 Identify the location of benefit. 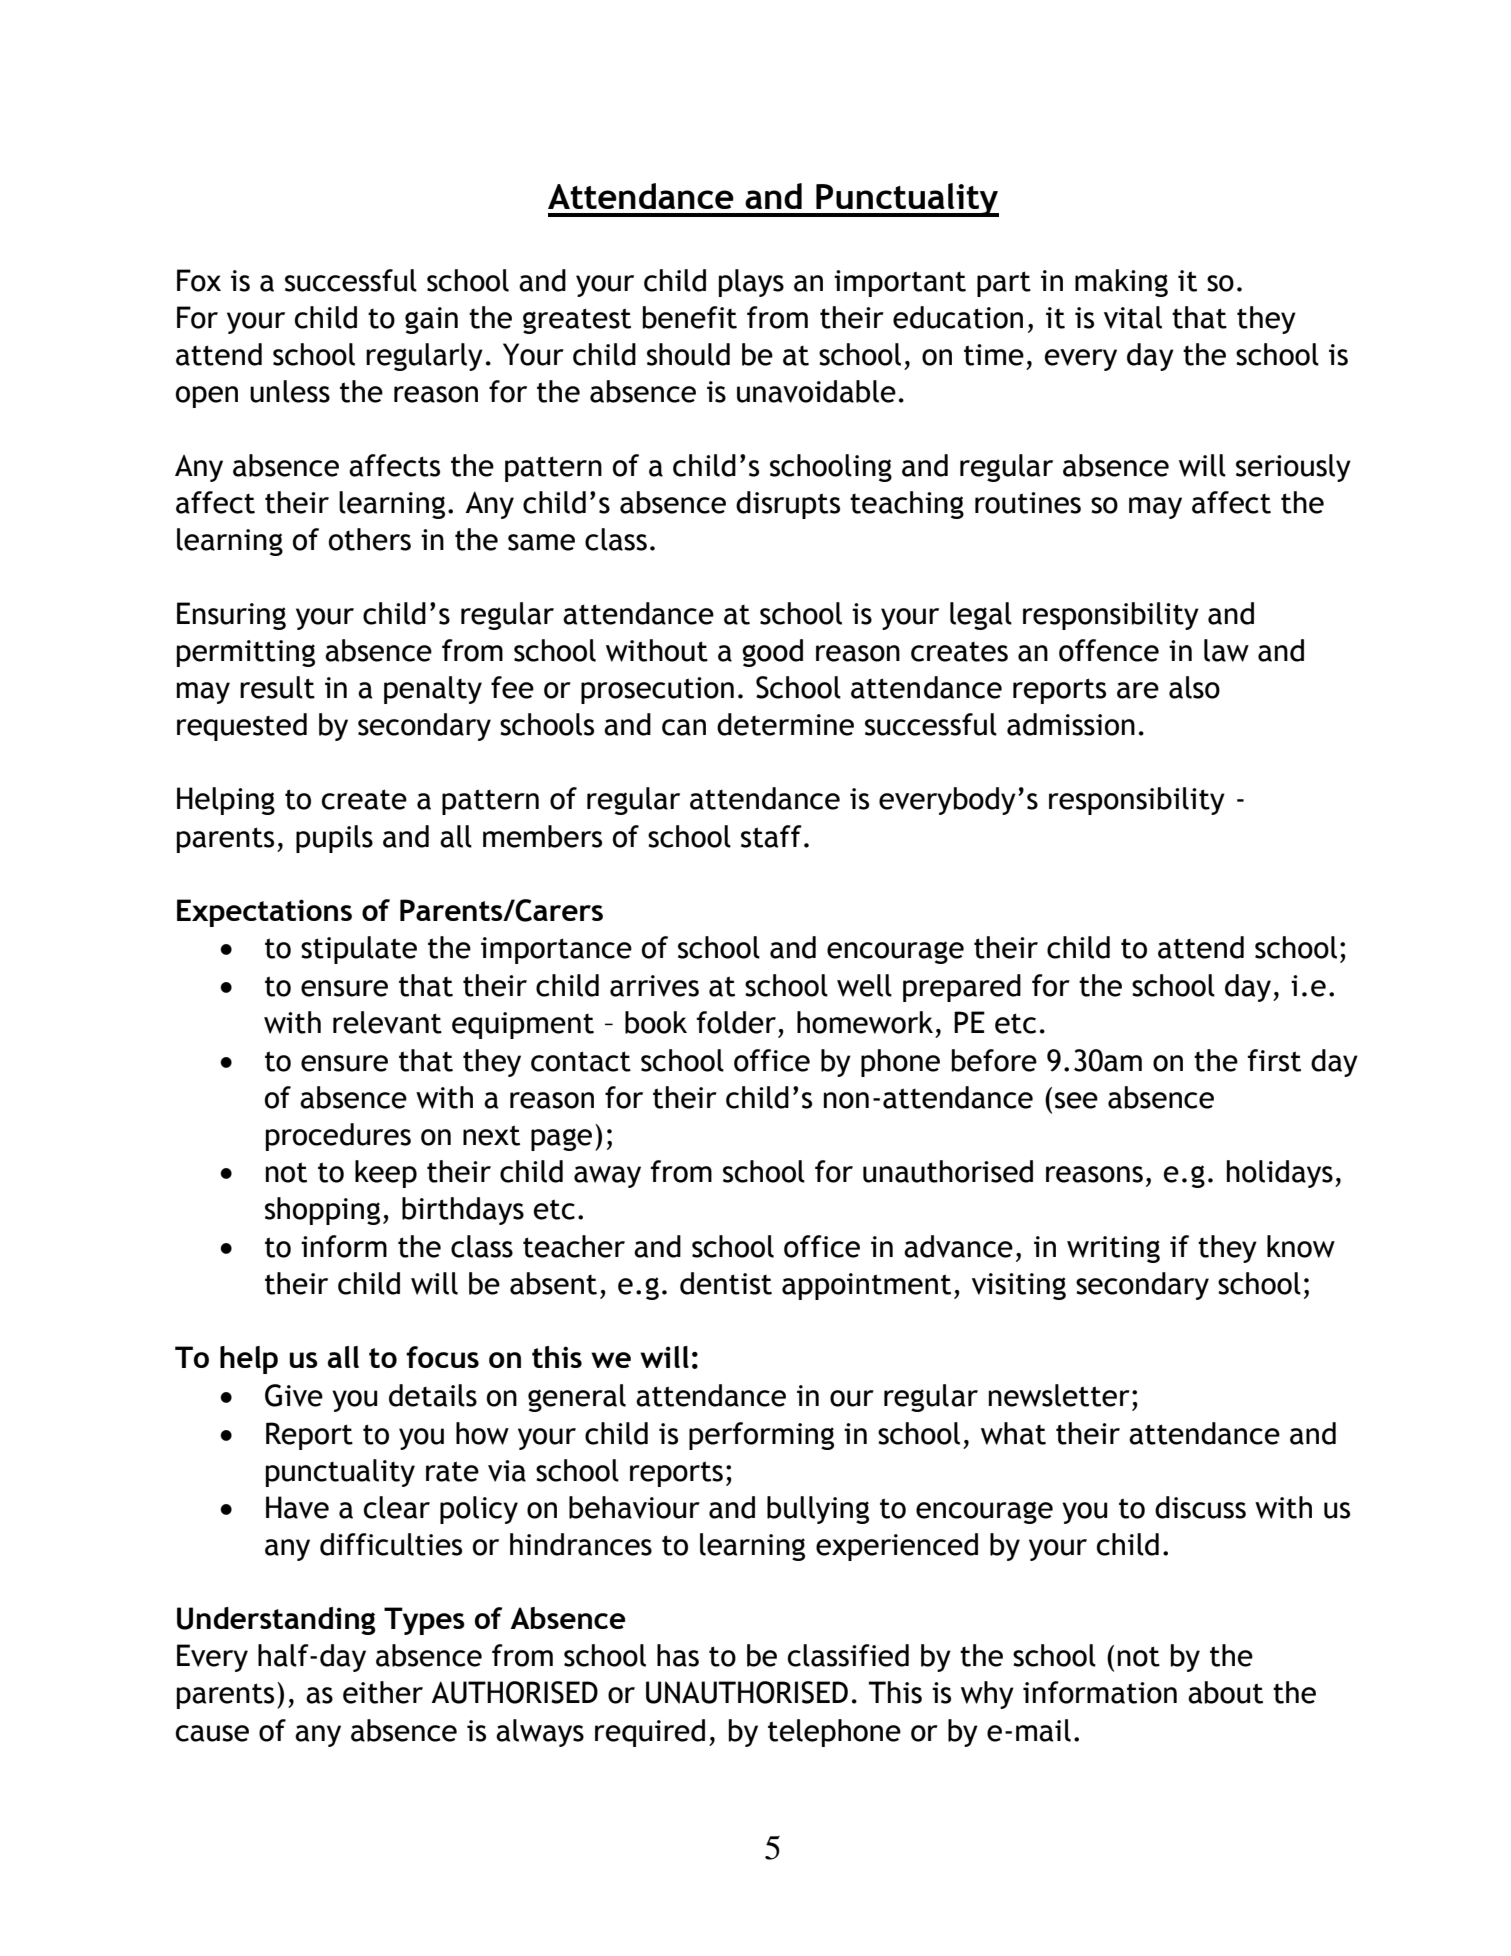
(690, 317).
